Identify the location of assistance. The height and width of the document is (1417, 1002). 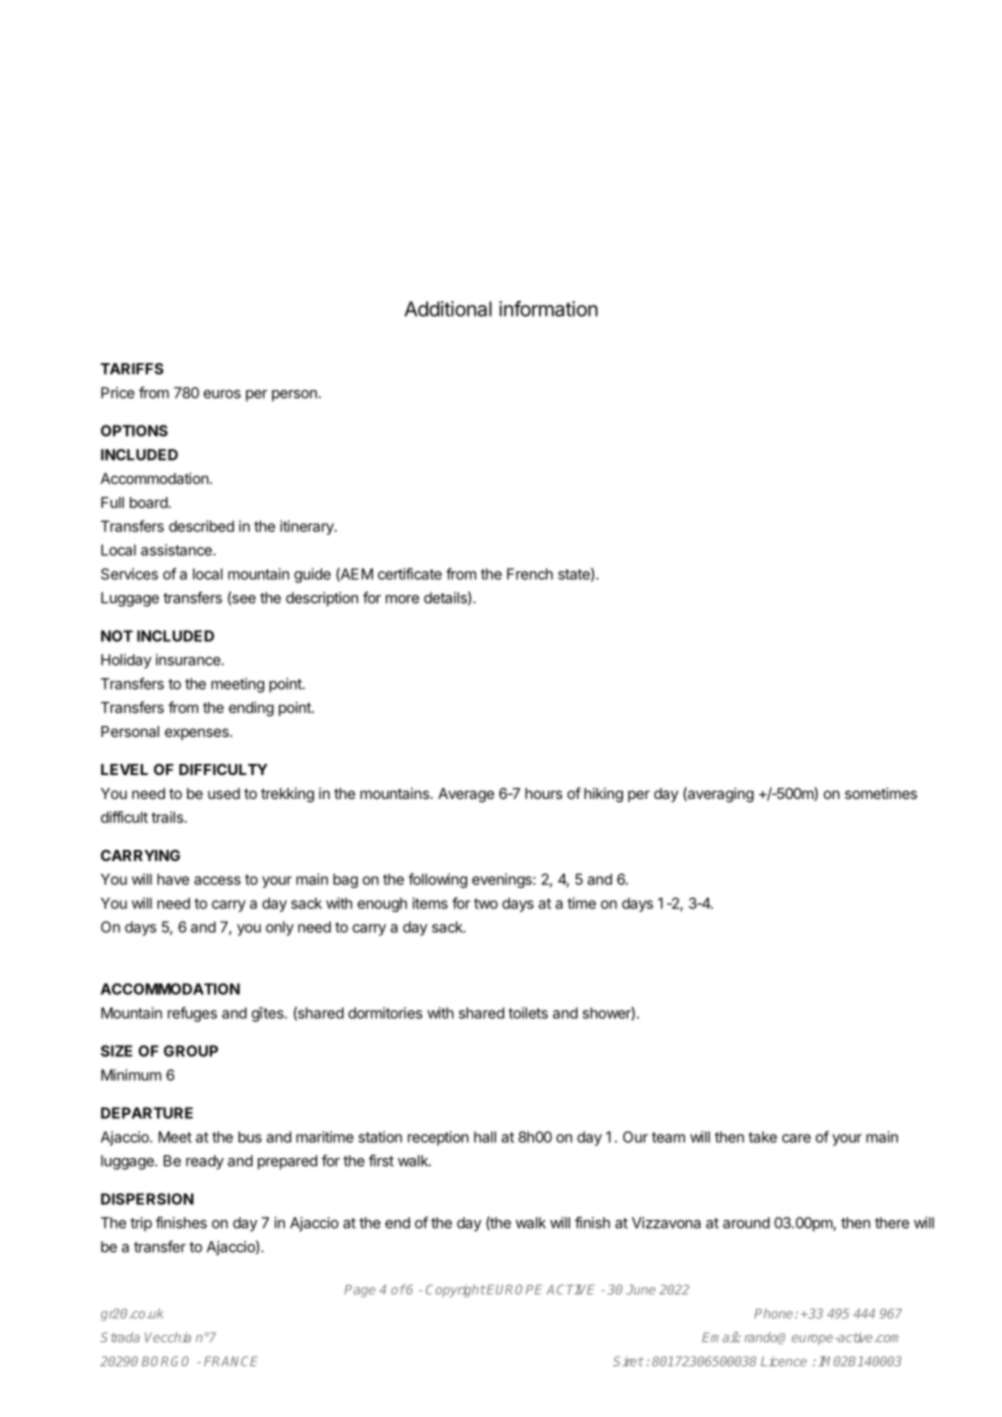
(177, 550).
